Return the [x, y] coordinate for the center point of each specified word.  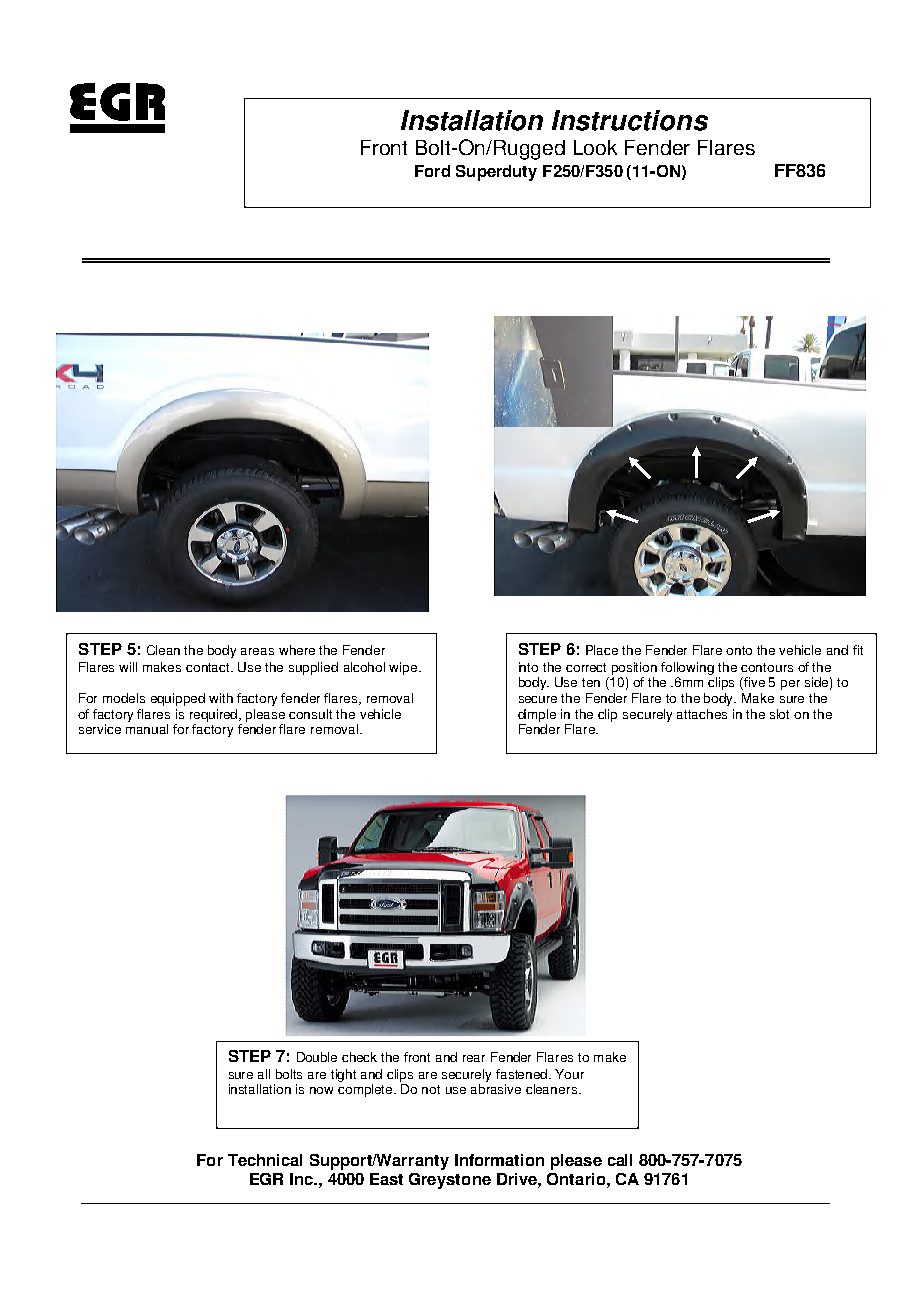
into [528, 667]
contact [209, 667]
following [687, 668]
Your [569, 1074]
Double [317, 1057]
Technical [265, 1160]
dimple [537, 715]
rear [474, 1058]
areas [257, 651]
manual [147, 729]
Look [595, 147]
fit [858, 650]
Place [602, 650]
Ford [432, 171]
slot [779, 714]
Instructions [630, 120]
